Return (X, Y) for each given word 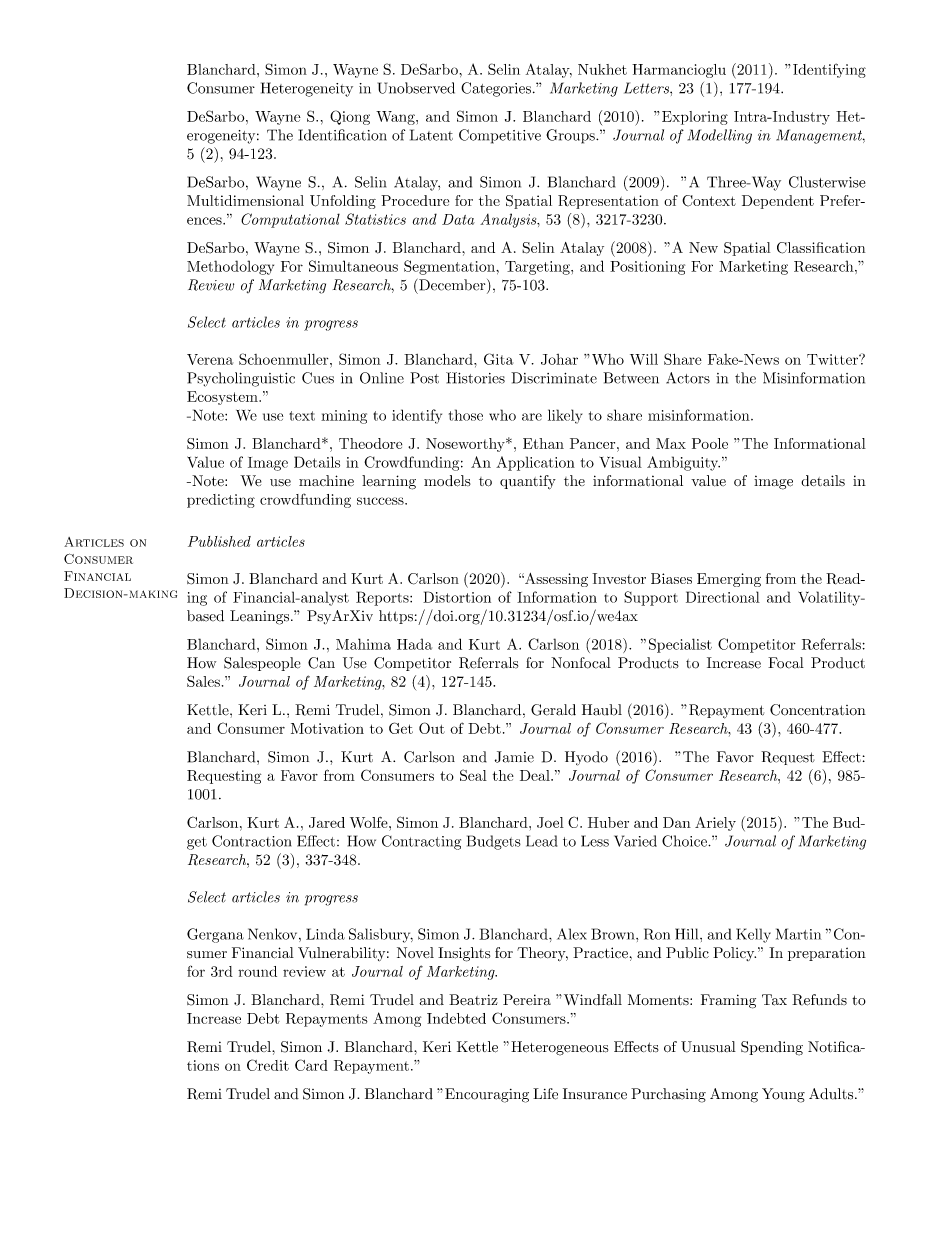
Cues (318, 378)
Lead (541, 841)
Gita (498, 359)
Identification (343, 135)
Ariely (715, 824)
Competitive (500, 136)
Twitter (833, 359)
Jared (327, 822)
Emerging (729, 580)
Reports (383, 598)
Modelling (720, 136)
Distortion (457, 597)
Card (311, 1065)
